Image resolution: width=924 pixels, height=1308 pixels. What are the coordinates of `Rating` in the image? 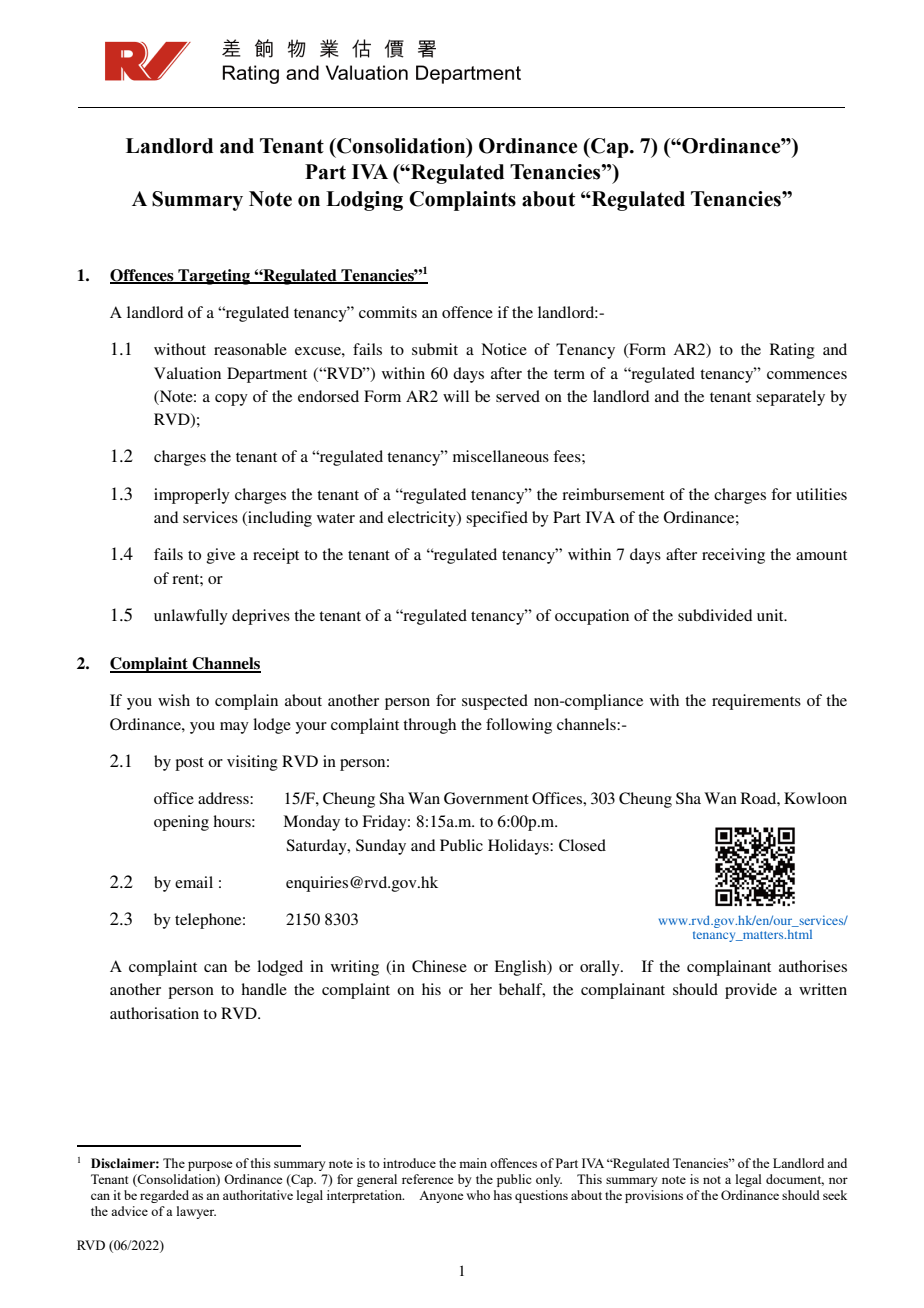 It's located at (792, 351).
